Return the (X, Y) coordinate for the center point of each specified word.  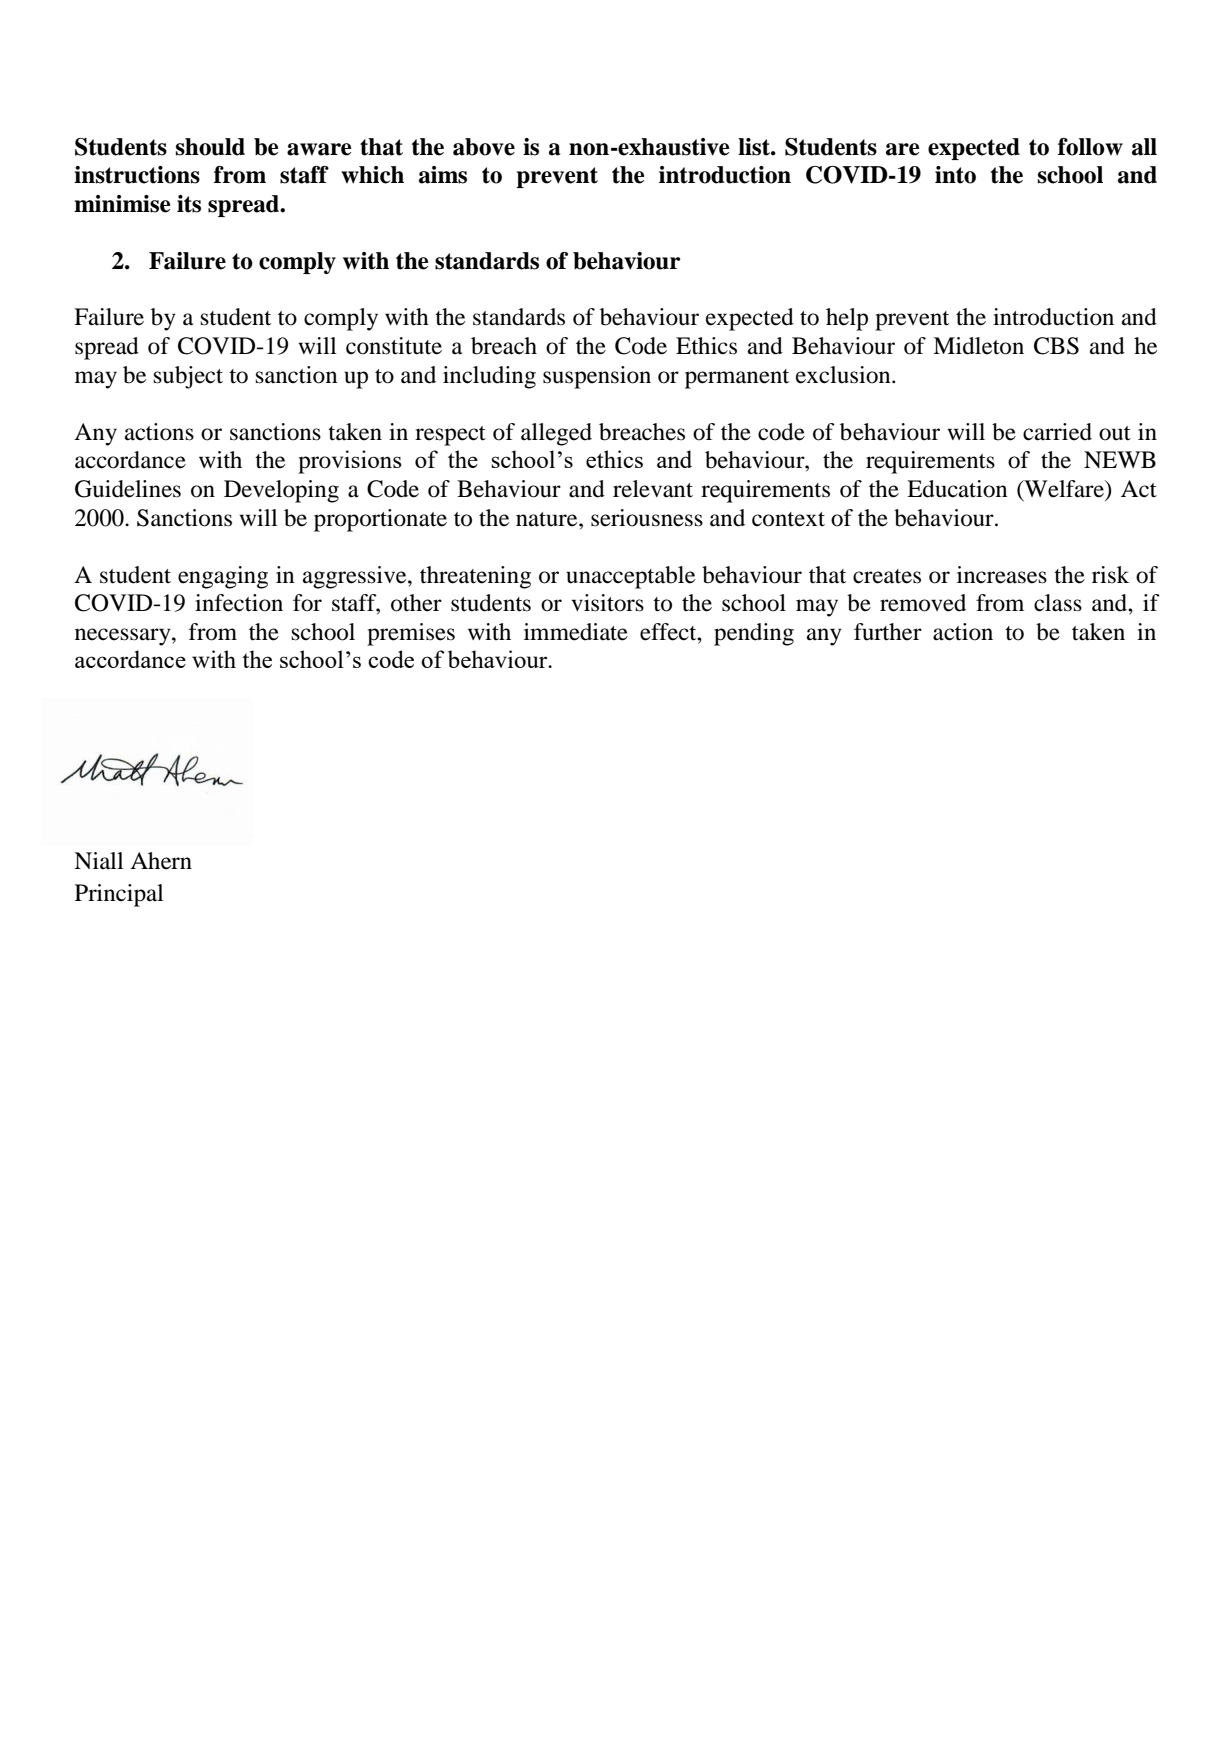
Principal (119, 895)
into (955, 175)
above (484, 147)
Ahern (161, 861)
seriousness (647, 518)
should (210, 147)
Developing (281, 491)
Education (957, 489)
